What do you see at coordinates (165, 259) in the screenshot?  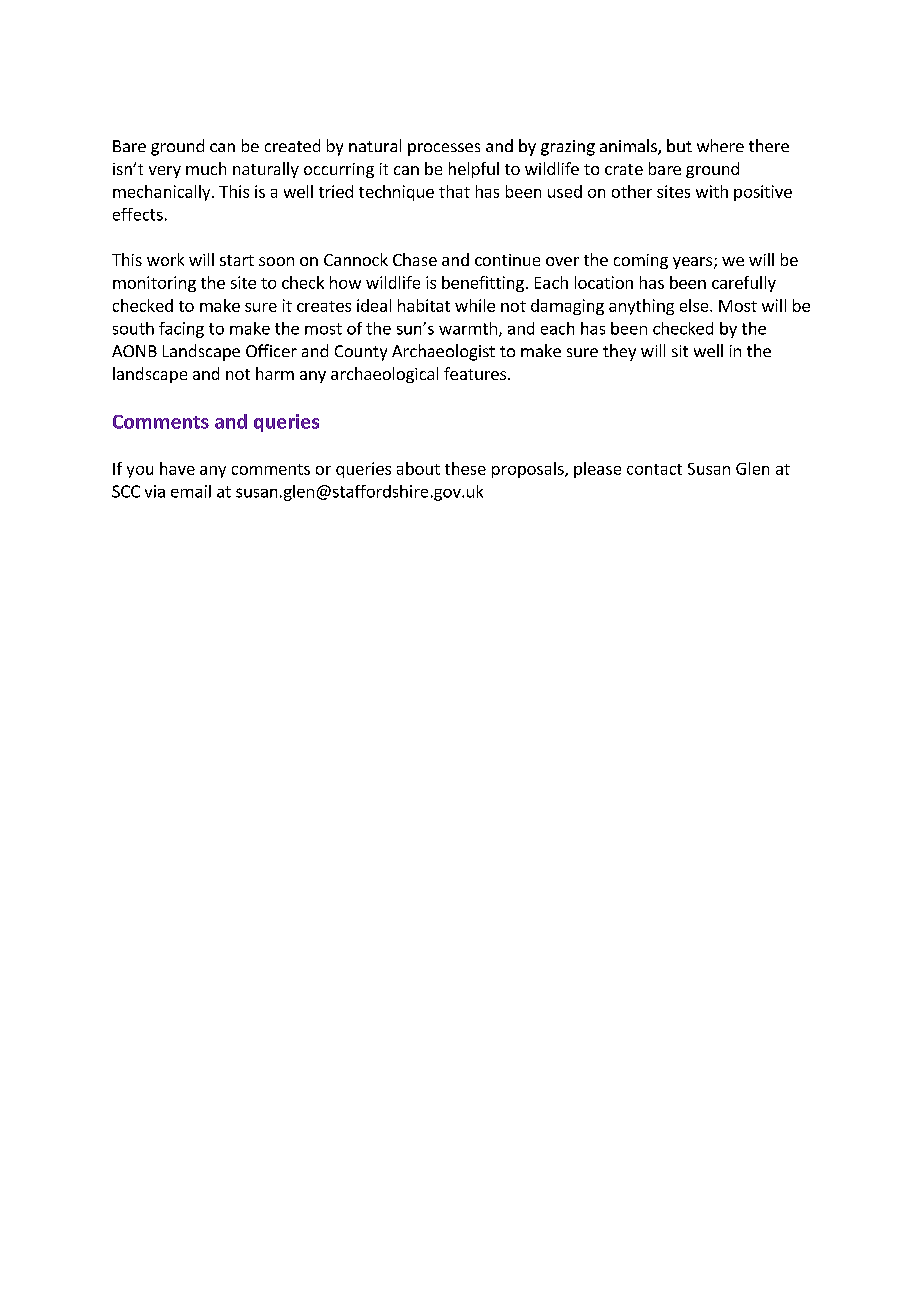 I see `work` at bounding box center [165, 259].
